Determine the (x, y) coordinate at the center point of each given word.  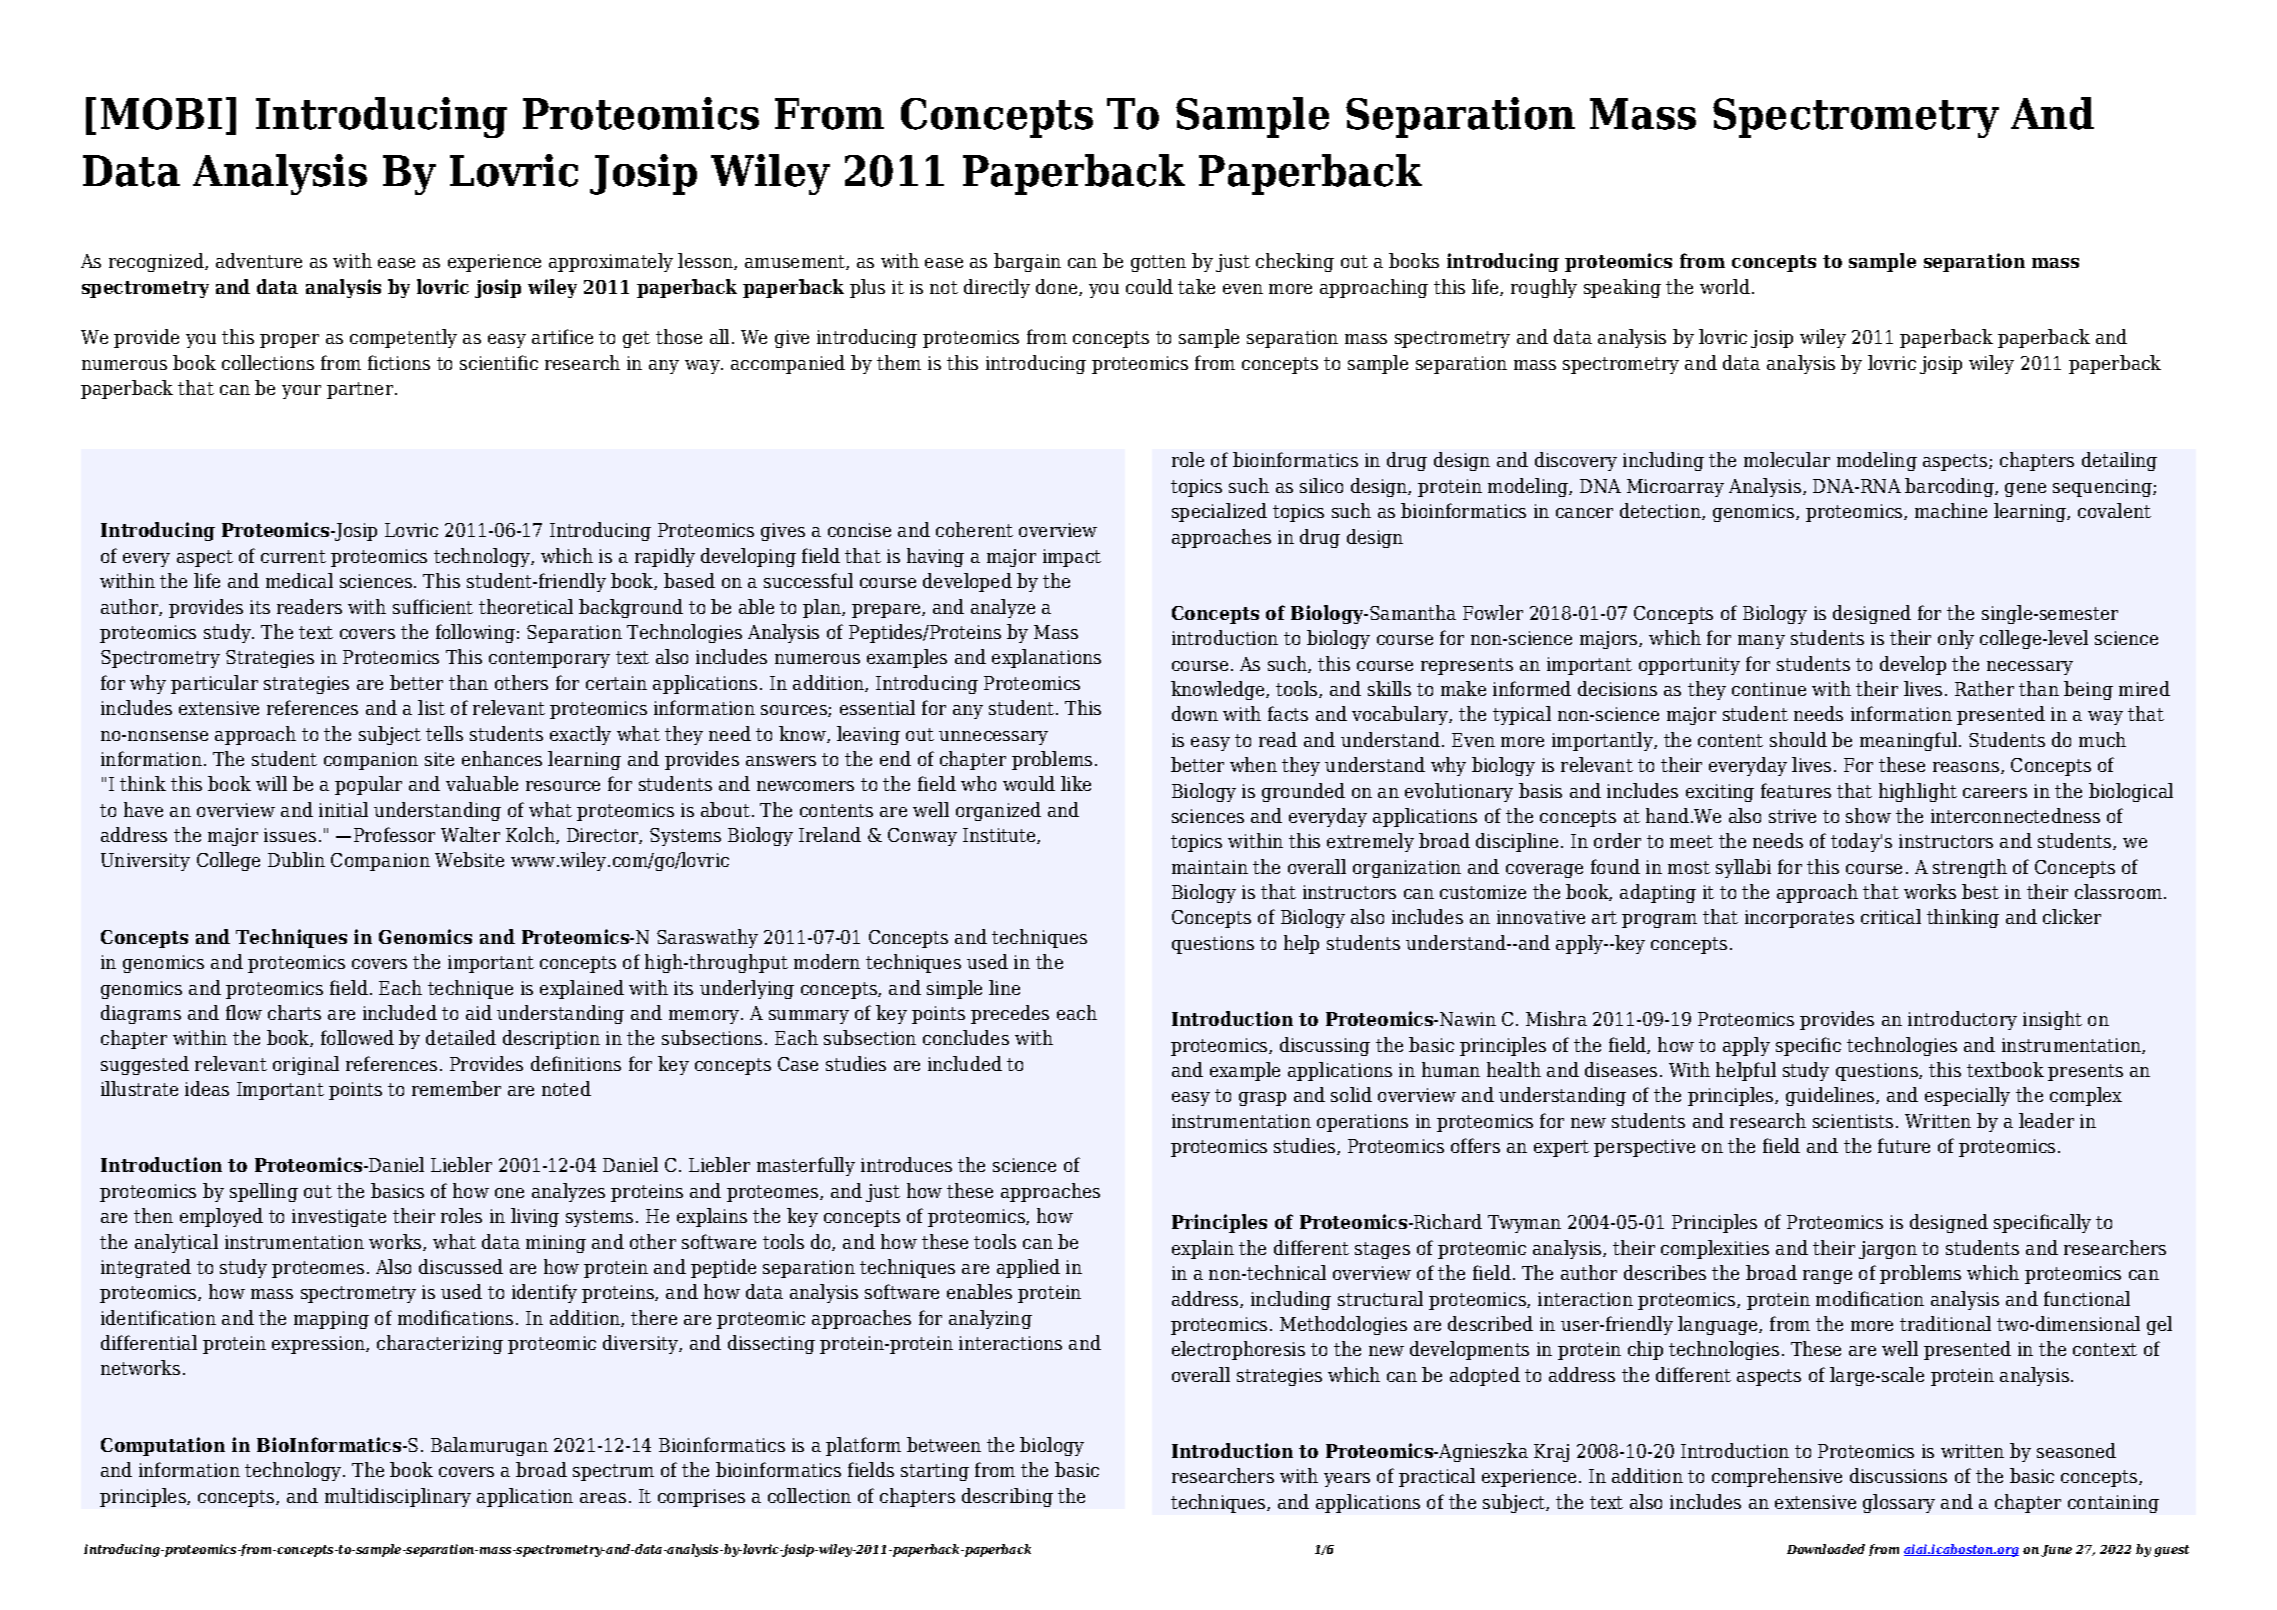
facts (1288, 713)
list (431, 707)
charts (294, 1012)
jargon (1888, 1250)
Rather (1984, 688)
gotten (1158, 263)
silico (1321, 485)
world (1725, 286)
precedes (1010, 1014)
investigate (339, 1218)
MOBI (161, 114)
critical (1891, 916)
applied (1028, 1268)
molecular (1787, 459)
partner (361, 390)
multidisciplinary (398, 1497)
